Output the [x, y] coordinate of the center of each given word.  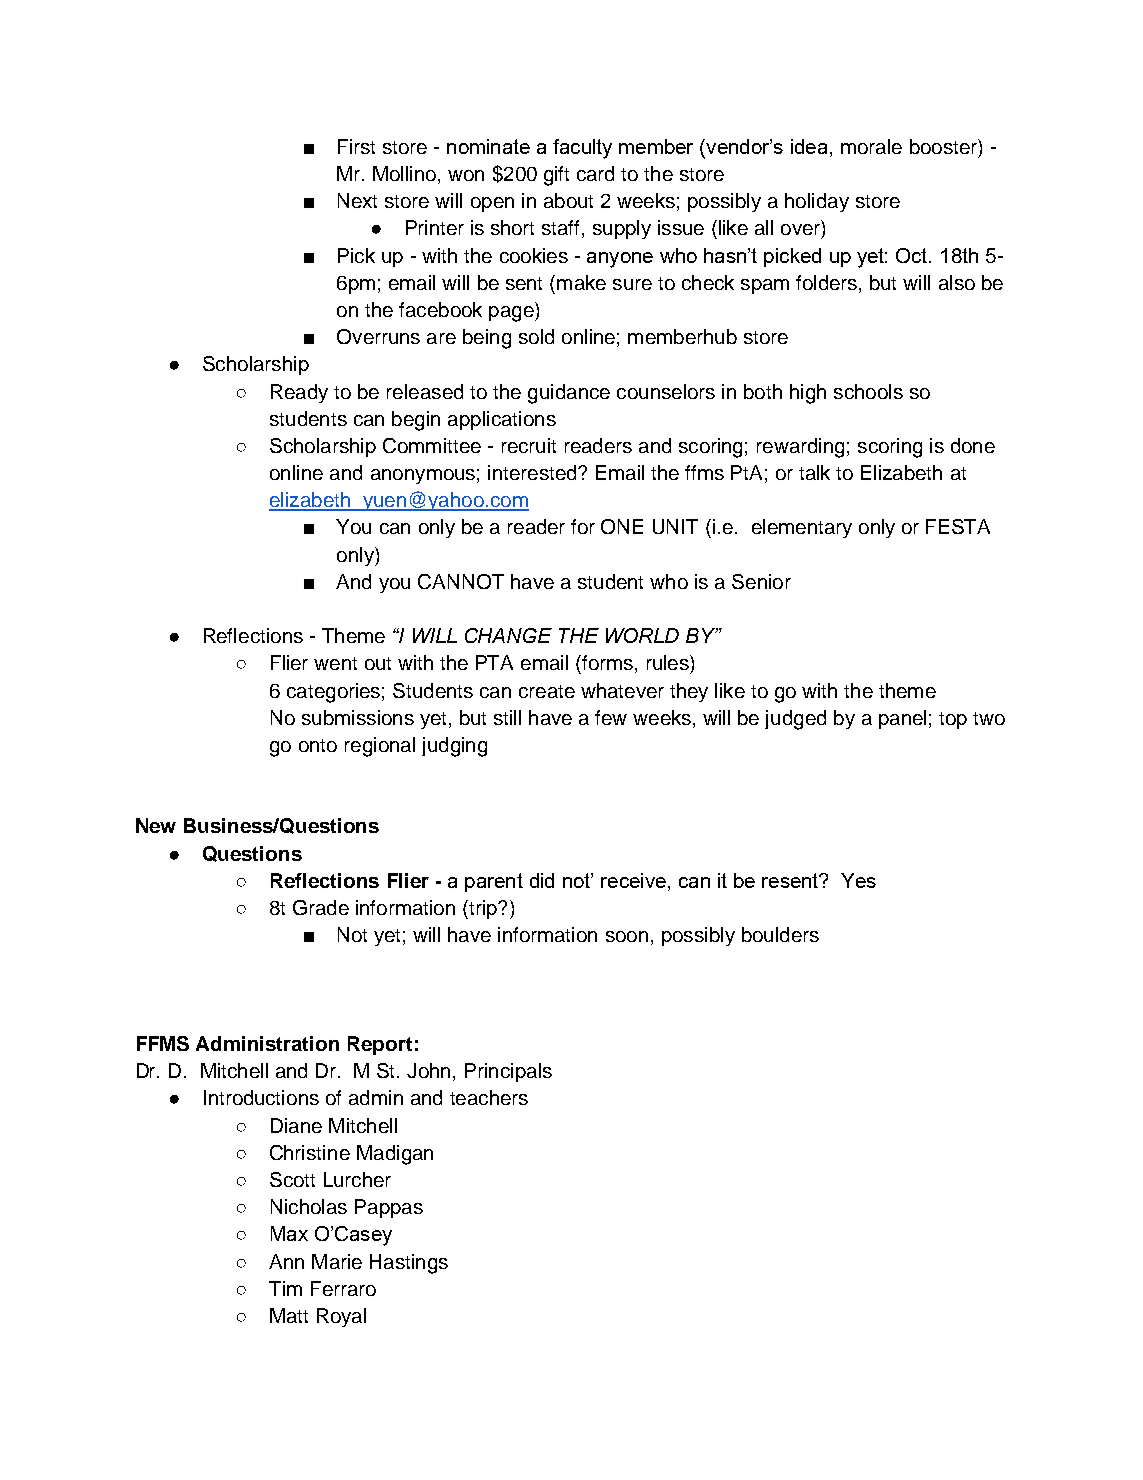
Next [357, 200]
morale [871, 146]
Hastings [409, 1264]
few [611, 717]
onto [318, 745]
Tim [285, 1288]
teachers [489, 1097]
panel [902, 719]
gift [556, 176]
